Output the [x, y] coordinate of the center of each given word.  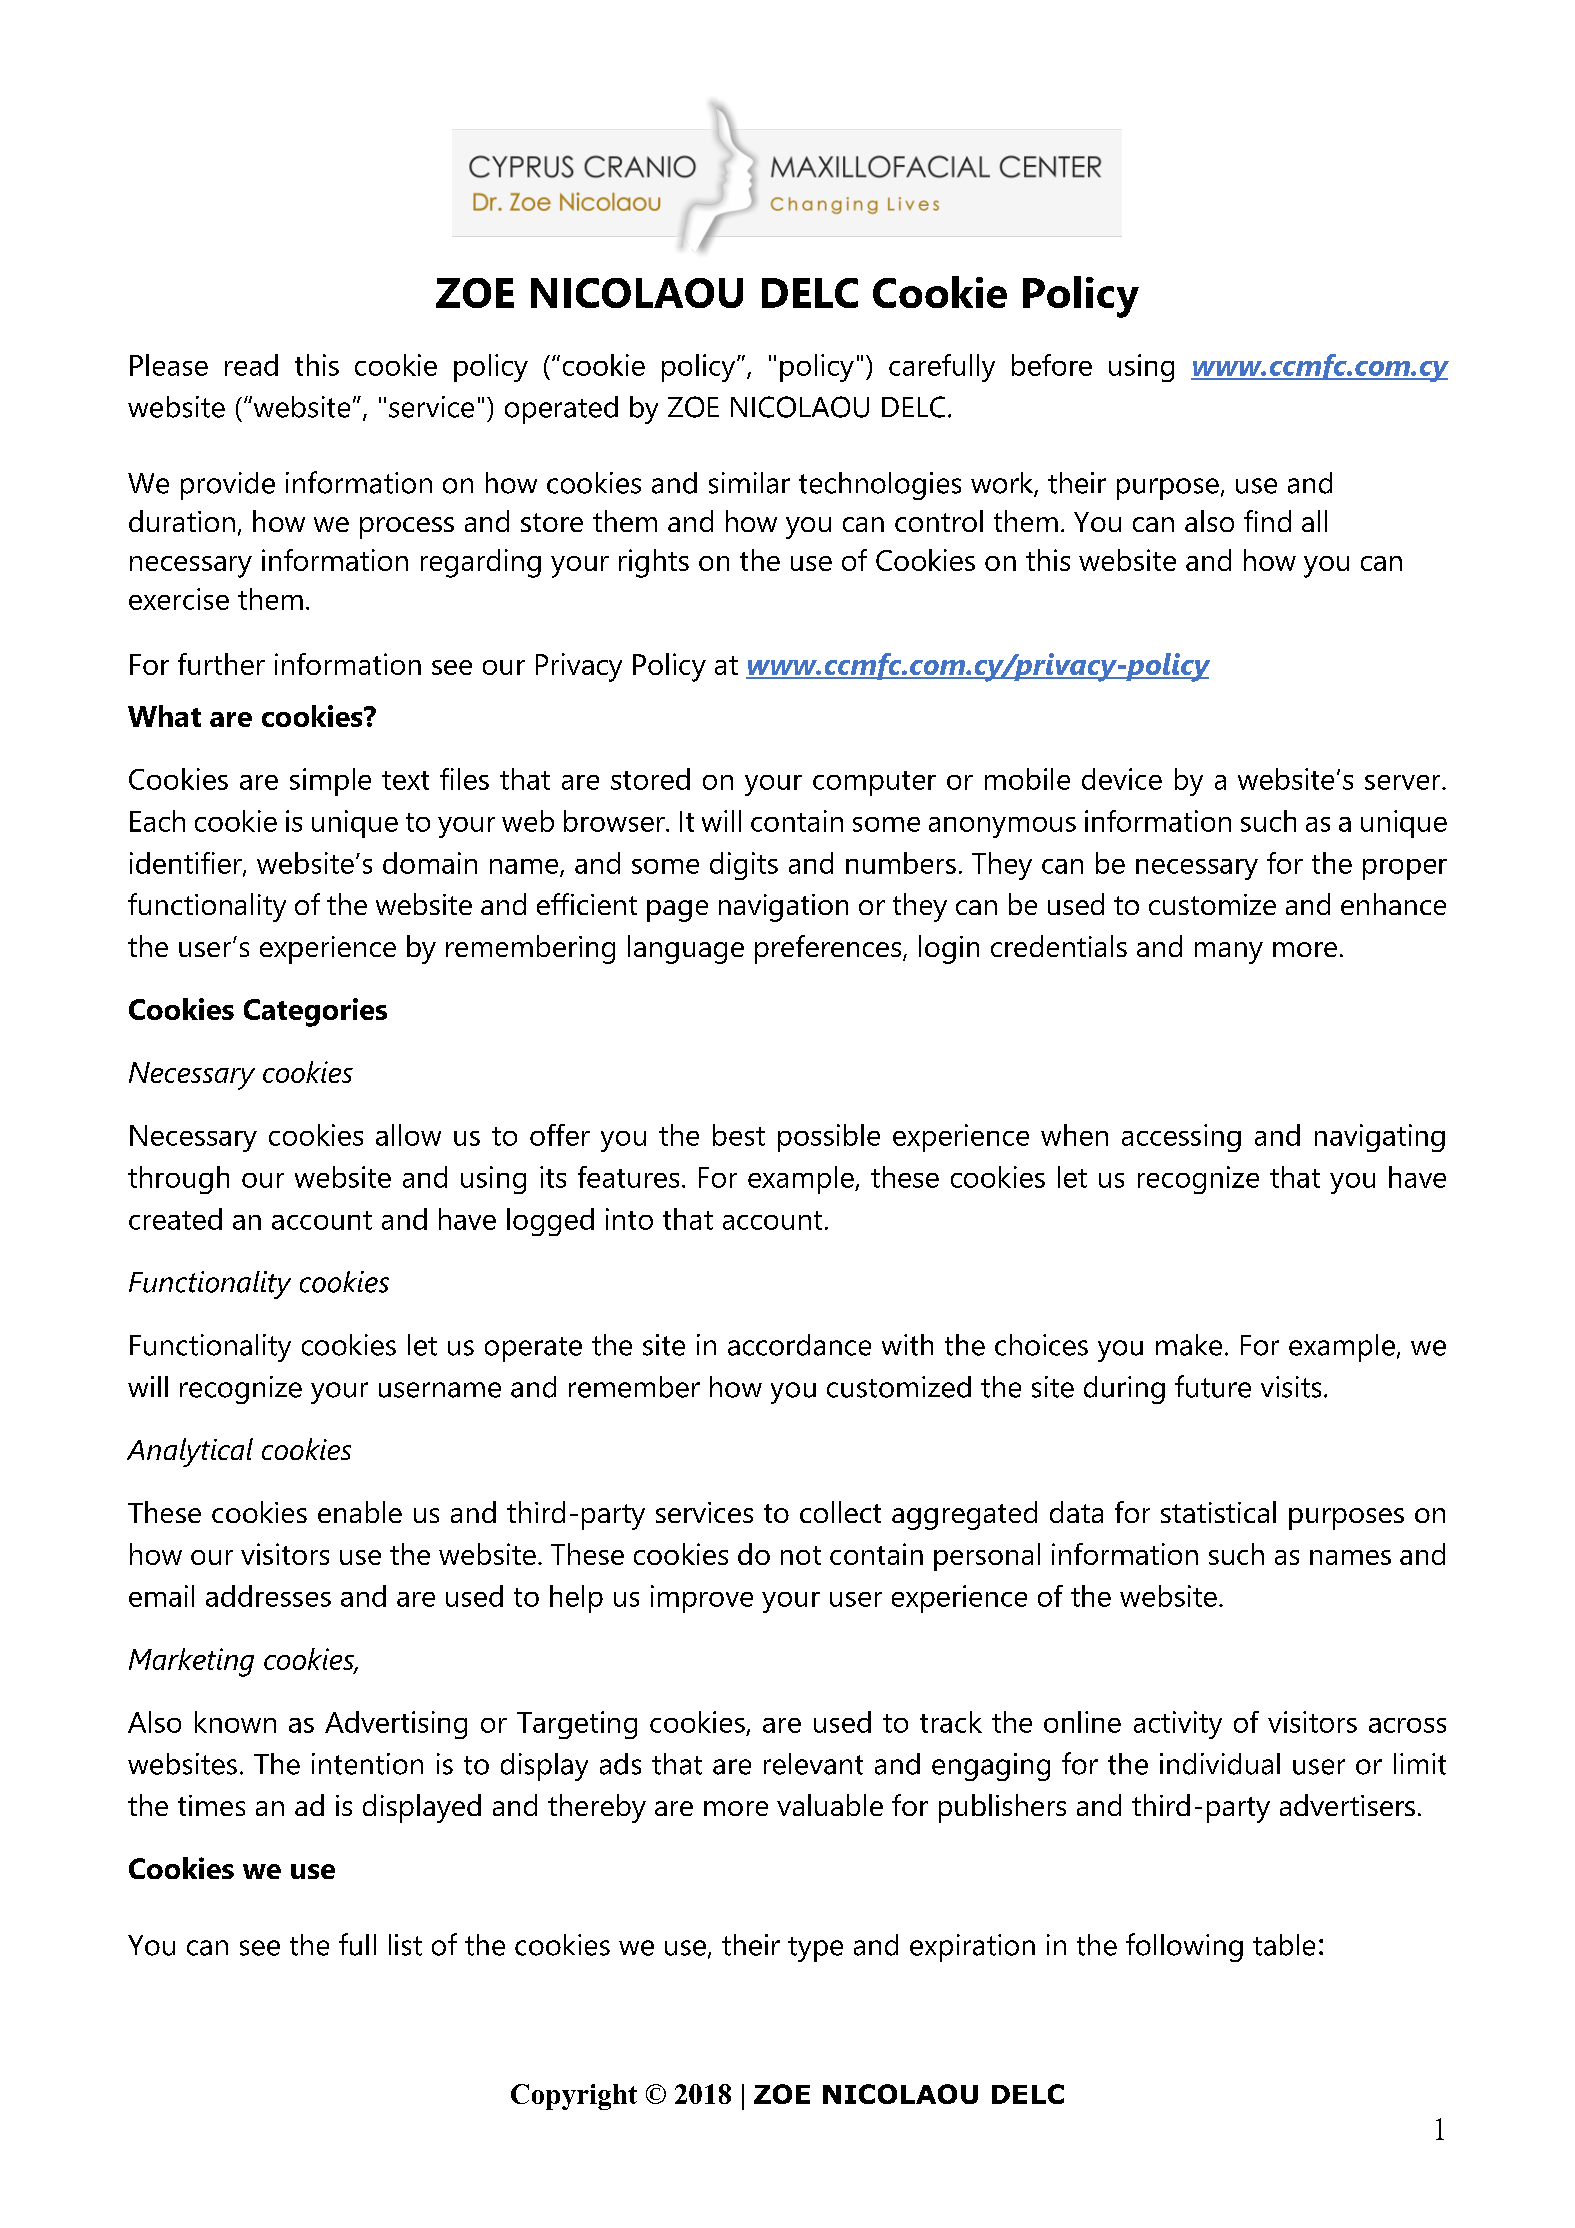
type [815, 1949]
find [1267, 521]
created [175, 1219]
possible [829, 1138]
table [1284, 1945]
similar [749, 483]
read [251, 365]
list [405, 1945]
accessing [1181, 1138]
